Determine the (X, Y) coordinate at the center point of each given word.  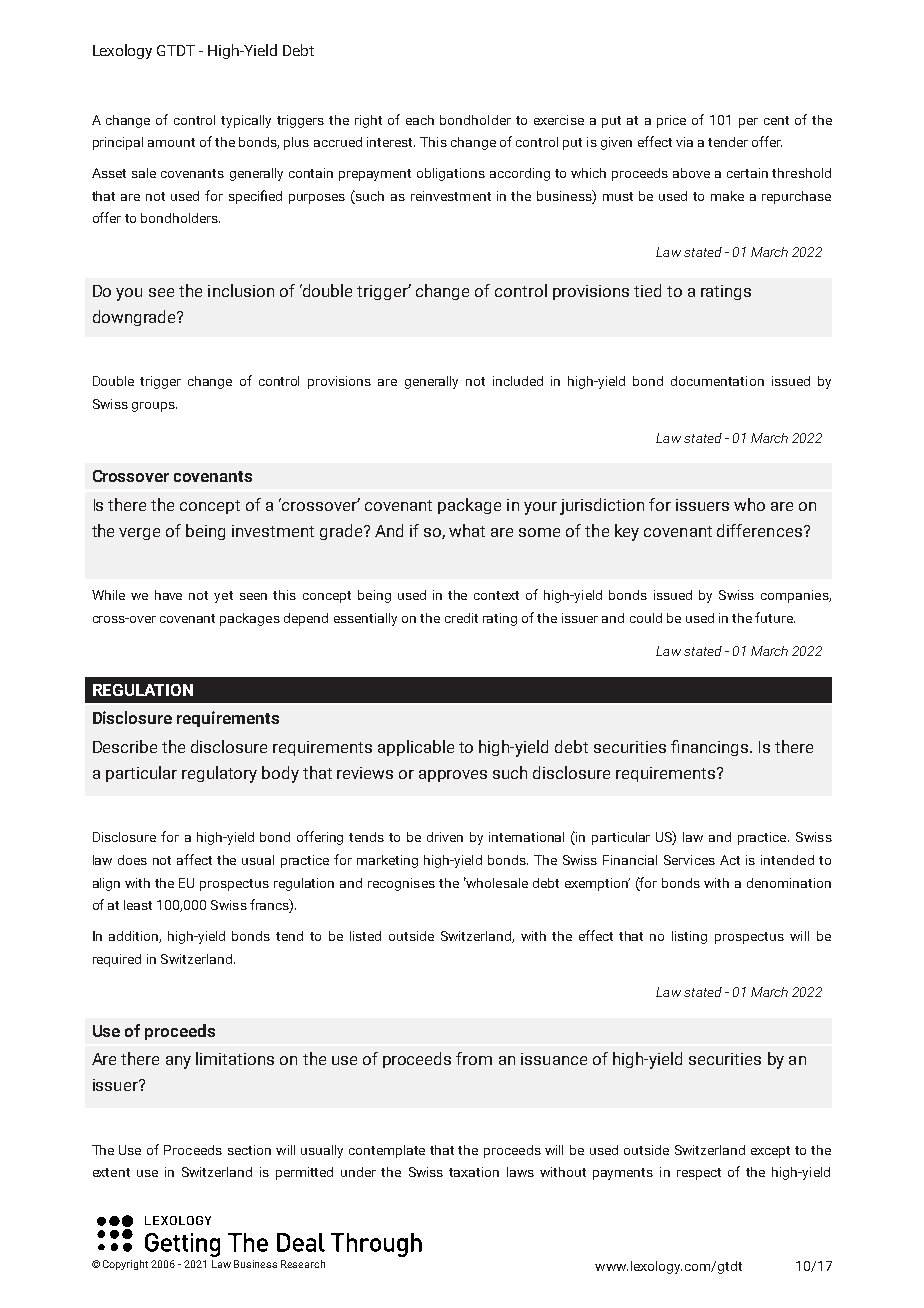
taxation (474, 1172)
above (691, 173)
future (775, 617)
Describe (125, 746)
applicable (416, 748)
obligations (451, 174)
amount (171, 142)
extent (111, 1172)
